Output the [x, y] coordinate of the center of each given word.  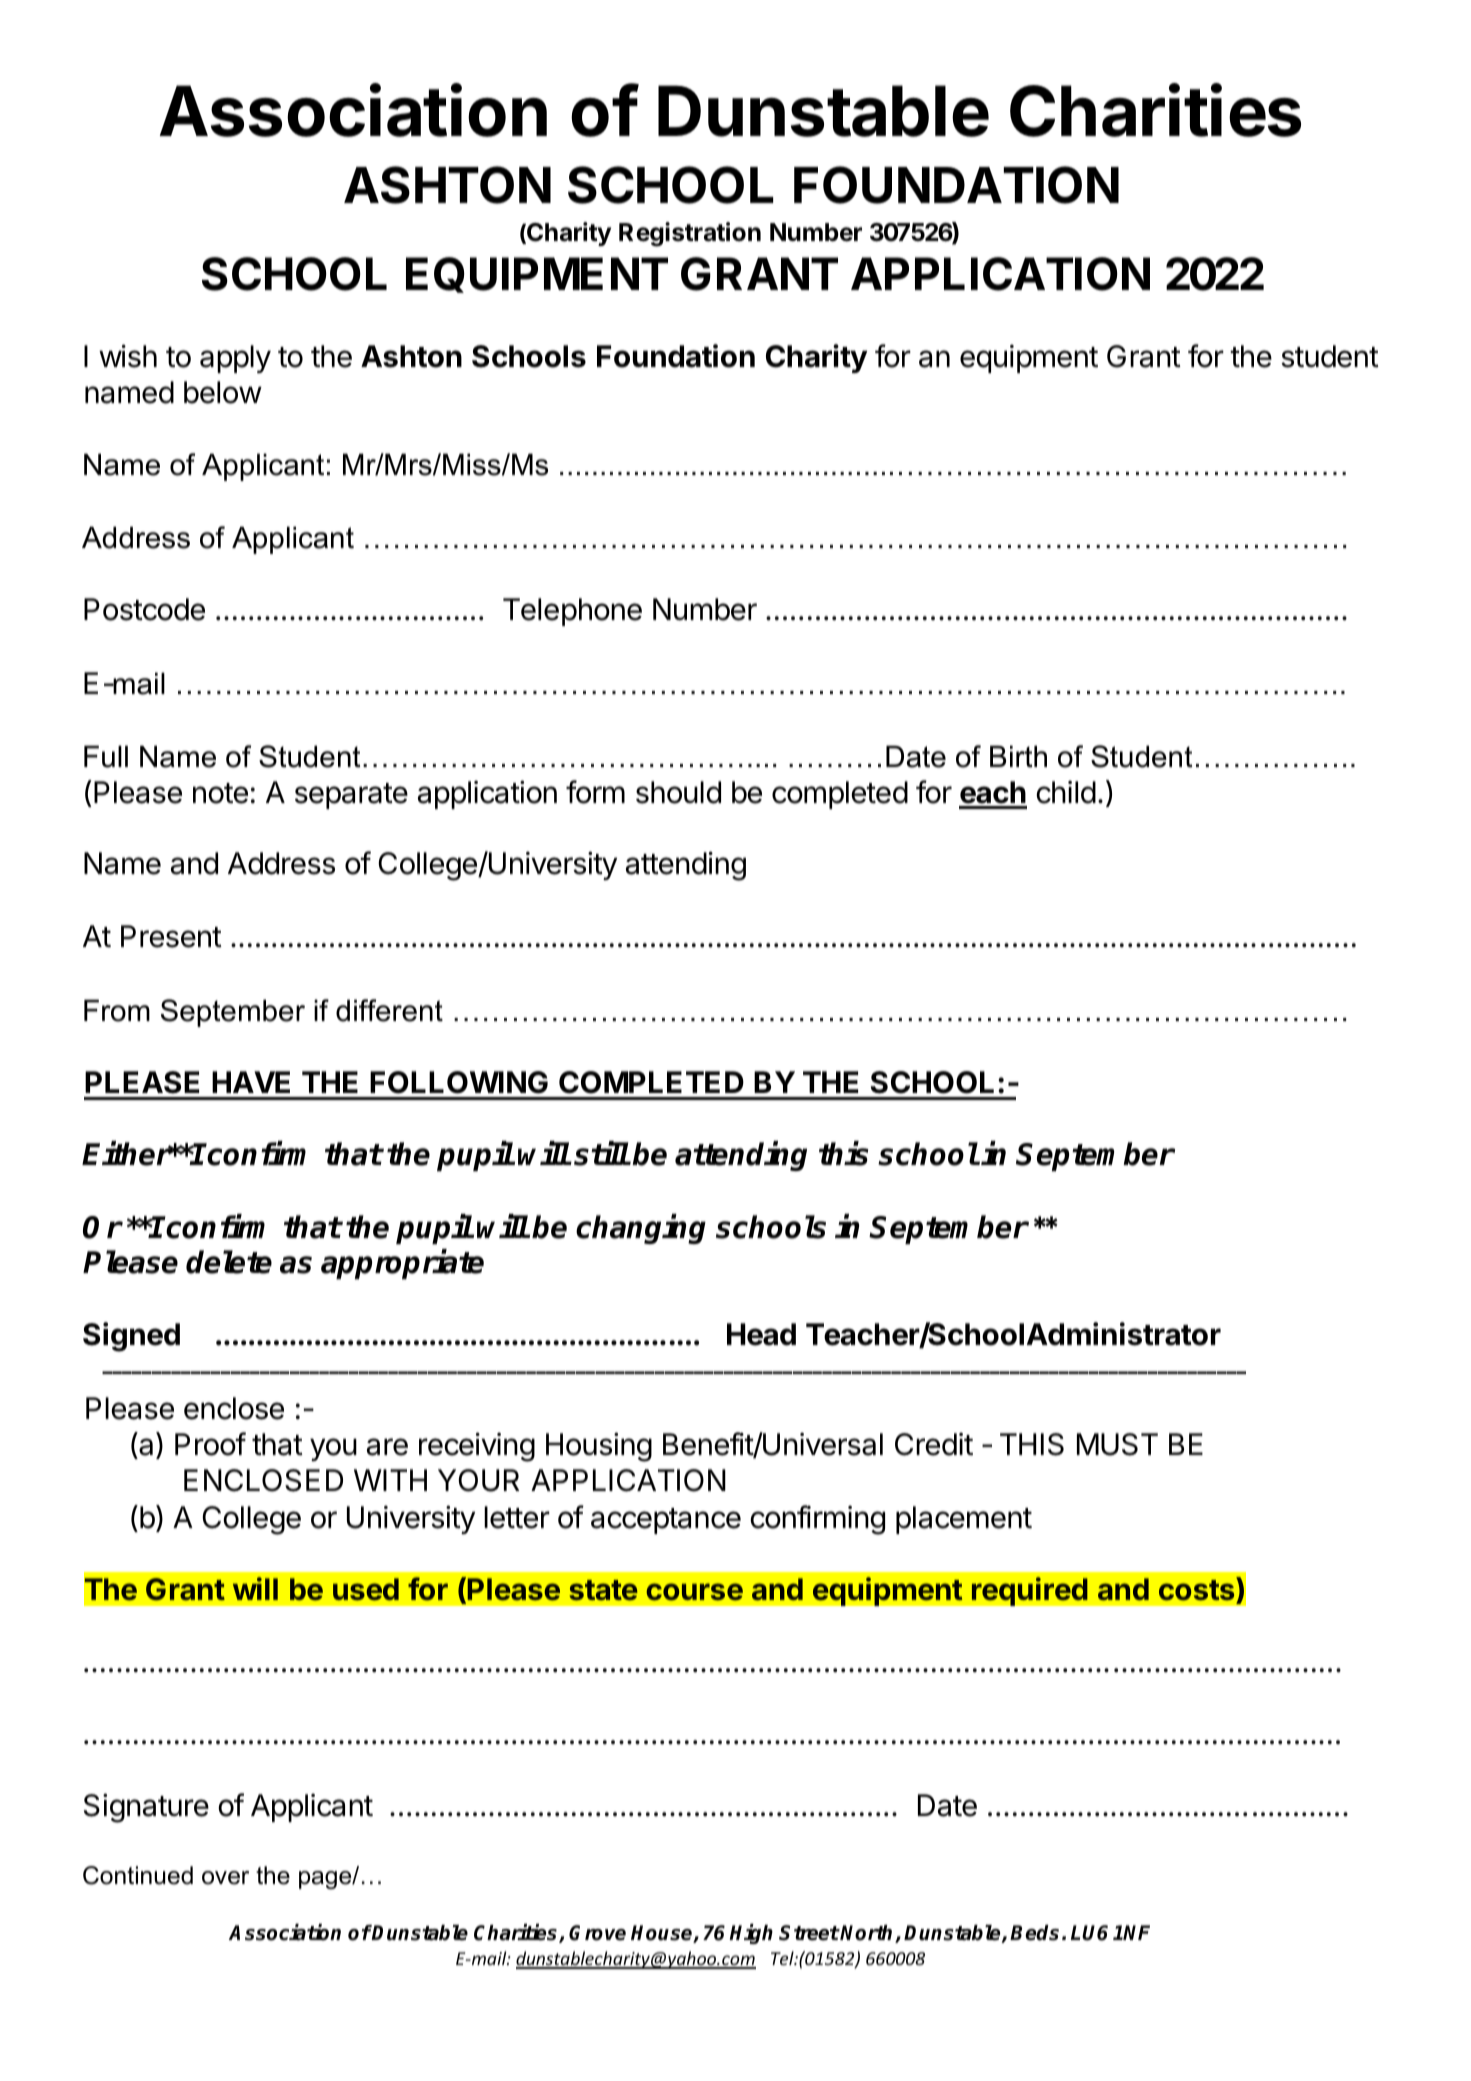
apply [235, 359]
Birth [1018, 756]
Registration [690, 234]
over [225, 1878]
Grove [597, 1933]
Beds [1034, 1933]
